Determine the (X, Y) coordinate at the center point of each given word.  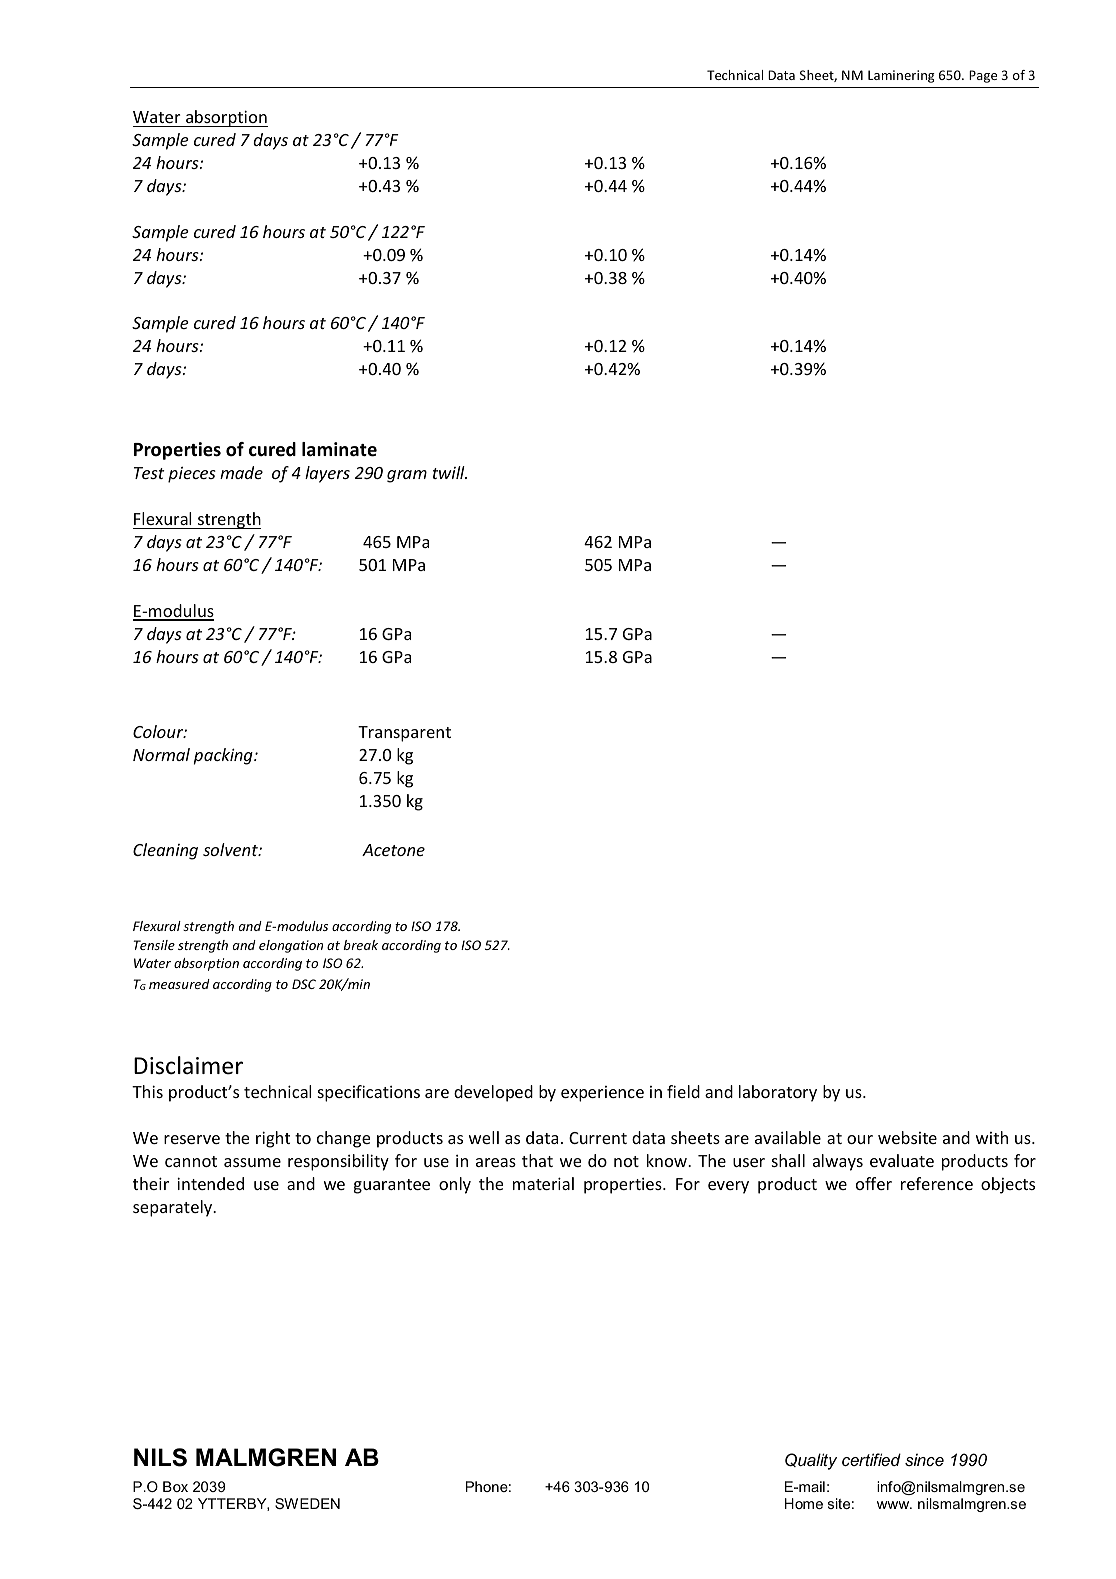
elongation (291, 946)
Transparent (404, 734)
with (992, 1137)
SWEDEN (307, 1503)
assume (252, 1162)
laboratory (778, 1093)
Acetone (393, 850)
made (241, 472)
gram (407, 476)
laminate (339, 449)
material (543, 1183)
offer (874, 1183)
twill (450, 472)
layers (327, 474)
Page (983, 76)
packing (224, 756)
